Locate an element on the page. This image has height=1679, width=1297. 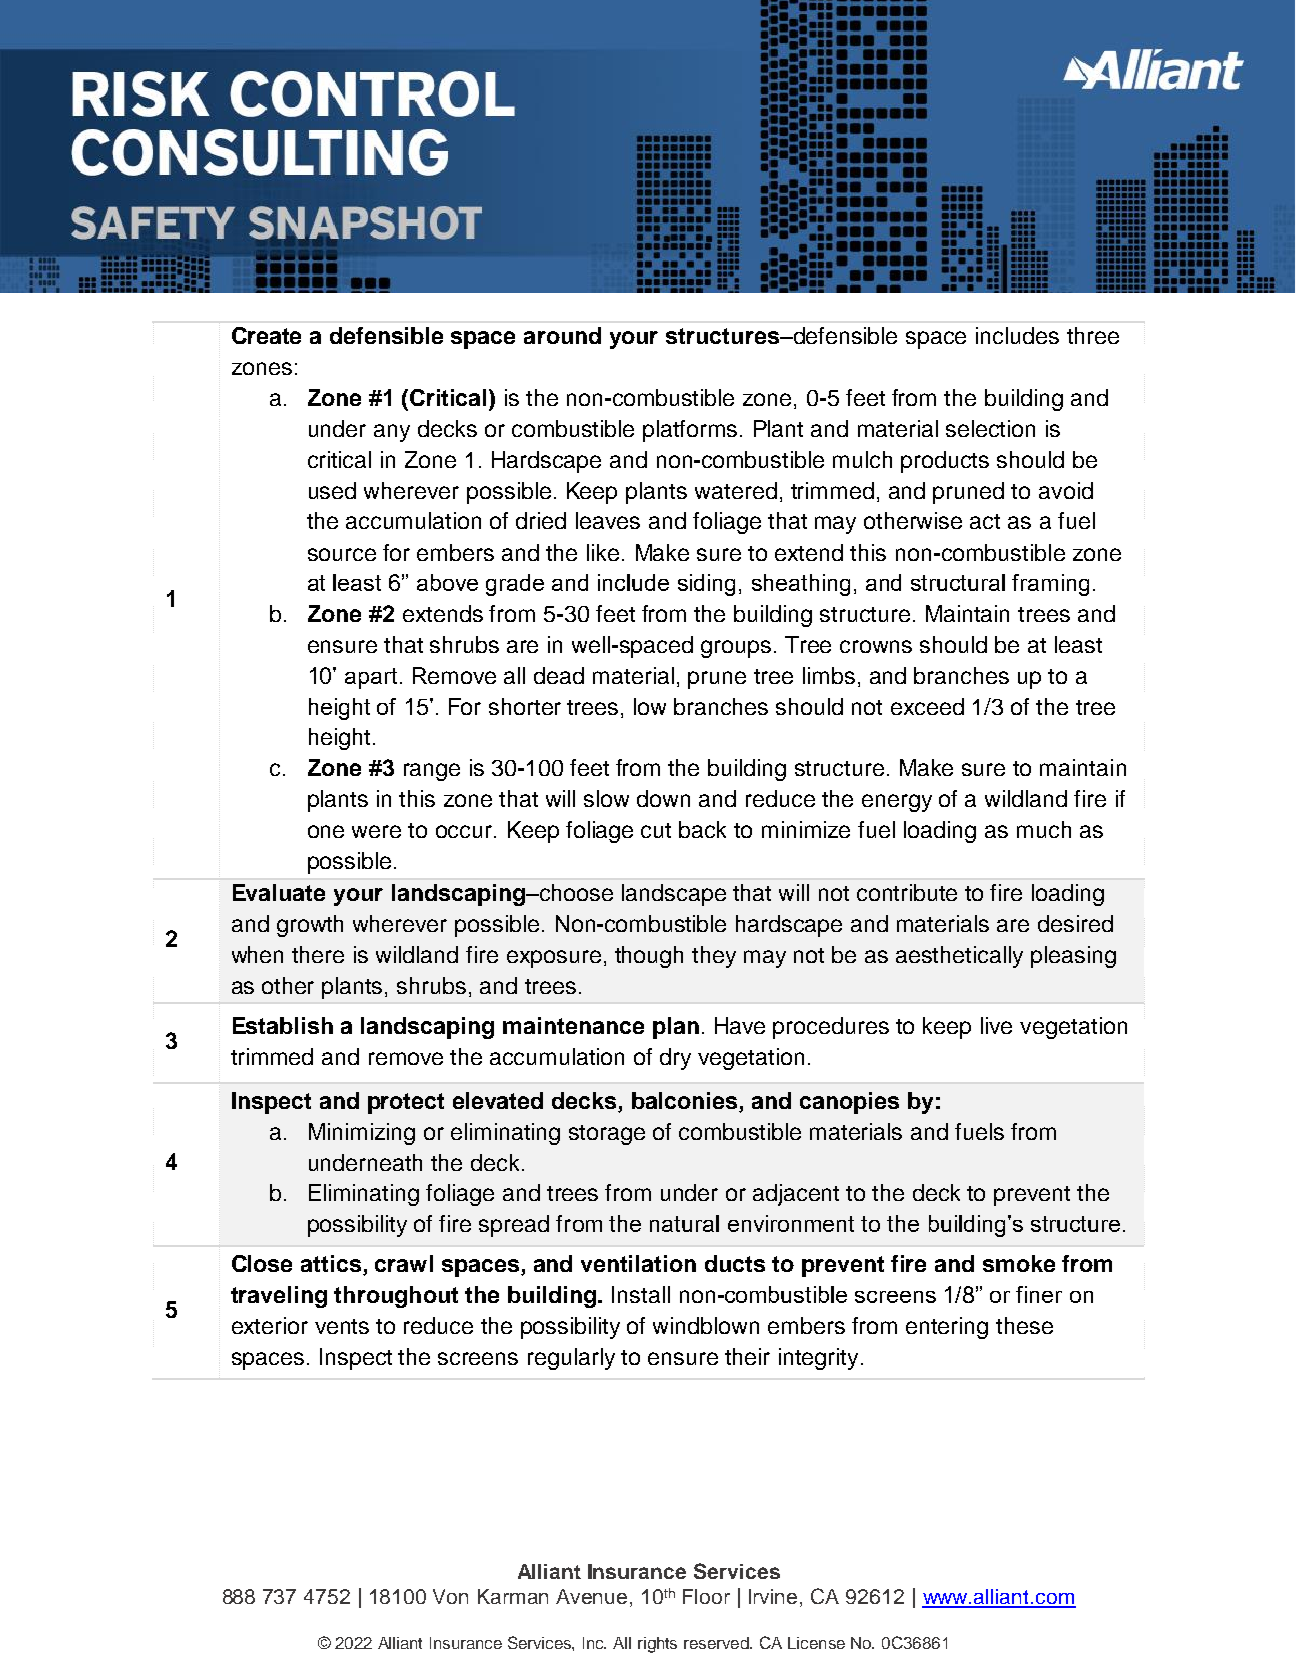
groups is located at coordinates (736, 649).
